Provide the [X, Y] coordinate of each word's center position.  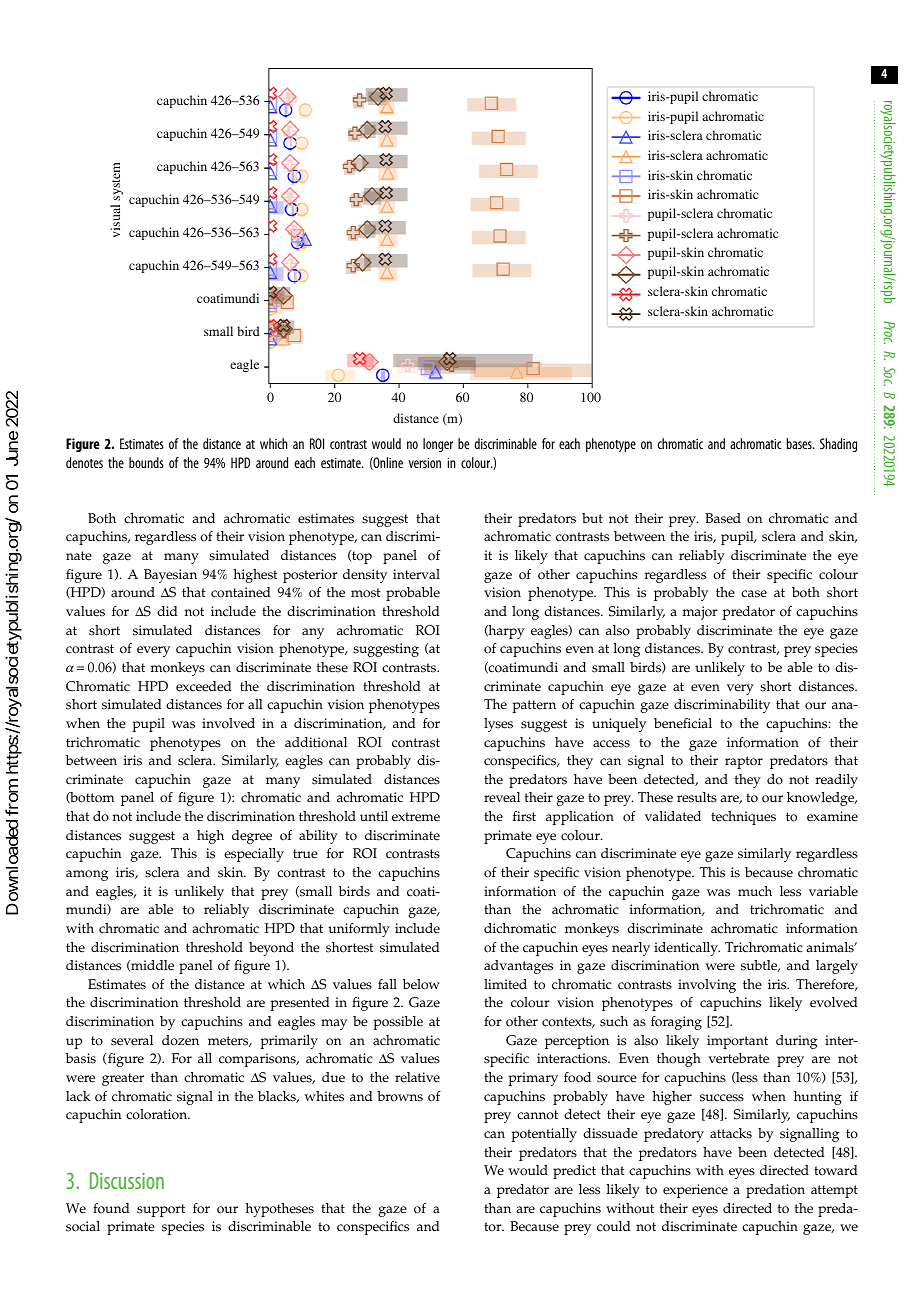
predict [574, 1172]
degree [252, 837]
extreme [416, 817]
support [161, 1210]
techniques [743, 818]
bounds [146, 462]
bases [800, 443]
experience [695, 1191]
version [425, 463]
